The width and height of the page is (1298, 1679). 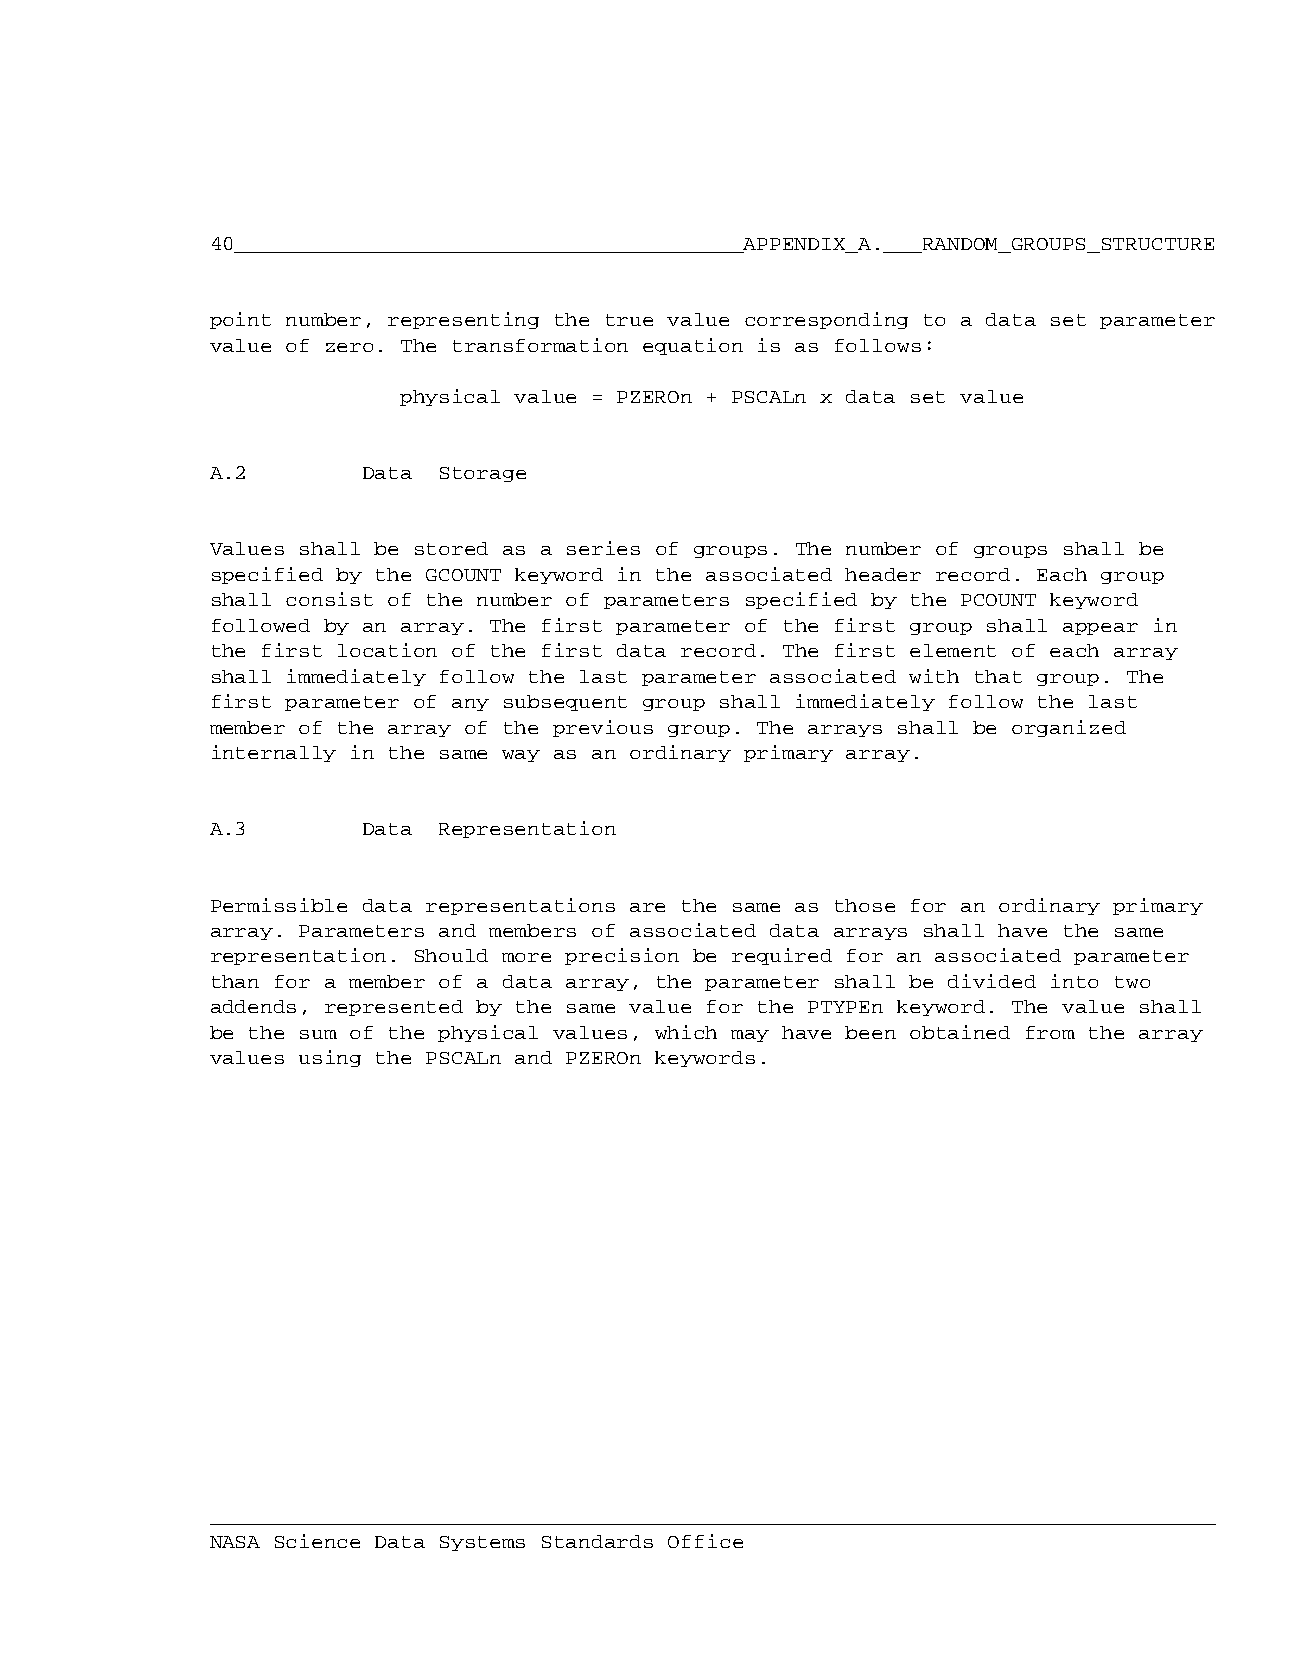 I want to click on Science, so click(x=317, y=1541).
